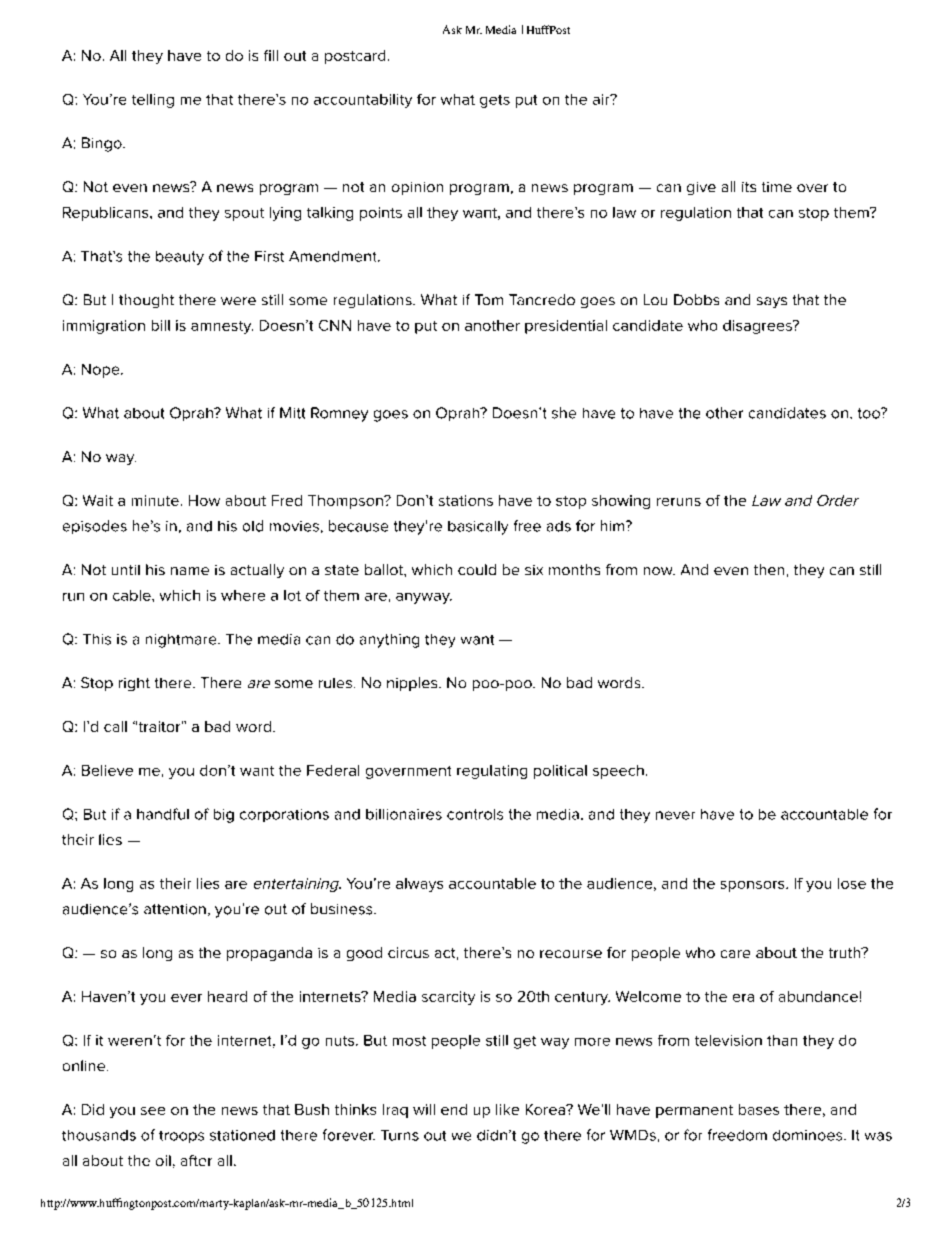 The height and width of the document is (1233, 952). What do you see at coordinates (495, 101) in the document?
I see `gets` at bounding box center [495, 101].
